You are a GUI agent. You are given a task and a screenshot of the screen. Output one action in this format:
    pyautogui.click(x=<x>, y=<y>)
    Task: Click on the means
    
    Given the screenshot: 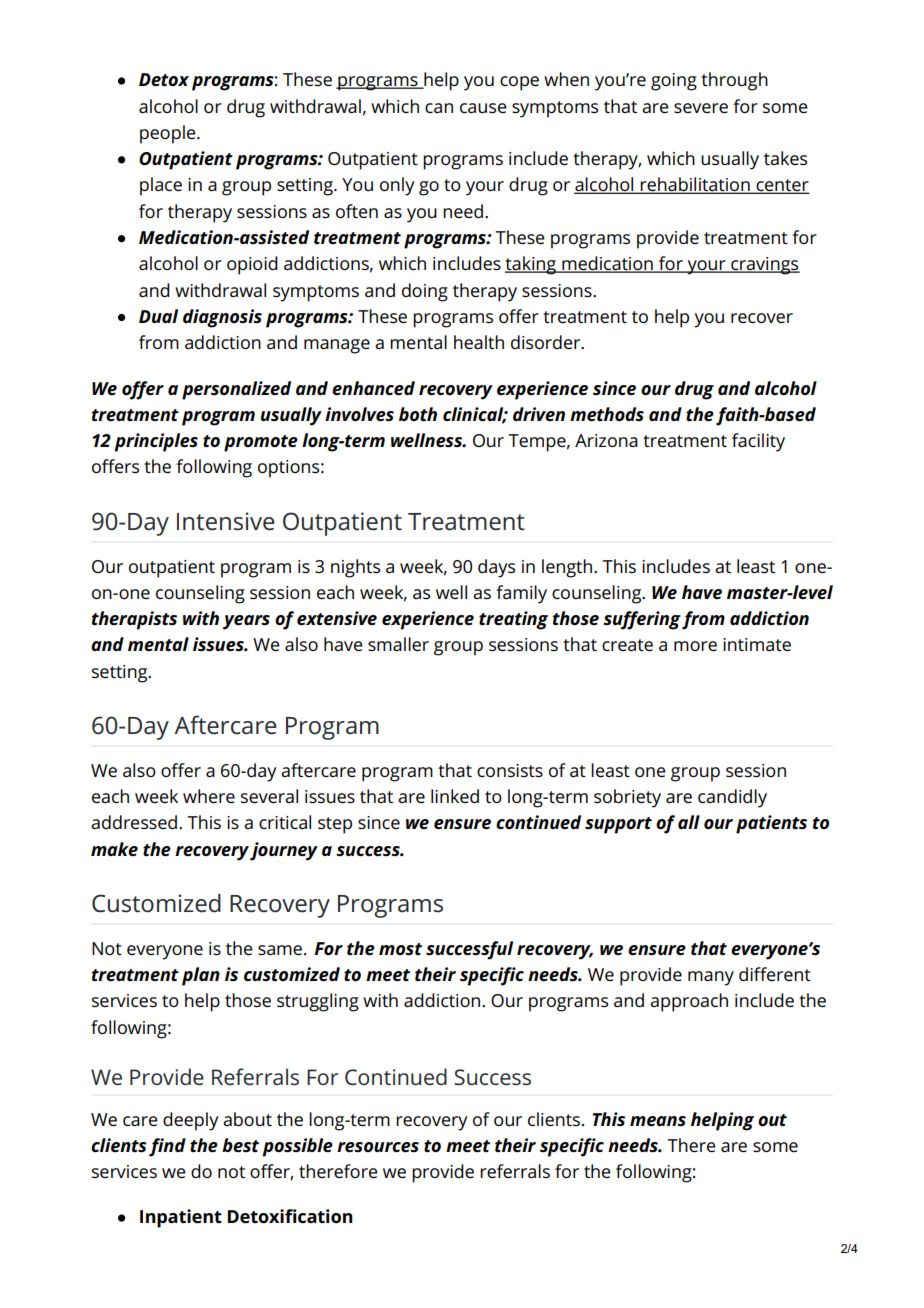 What is the action you would take?
    pyautogui.click(x=658, y=1121)
